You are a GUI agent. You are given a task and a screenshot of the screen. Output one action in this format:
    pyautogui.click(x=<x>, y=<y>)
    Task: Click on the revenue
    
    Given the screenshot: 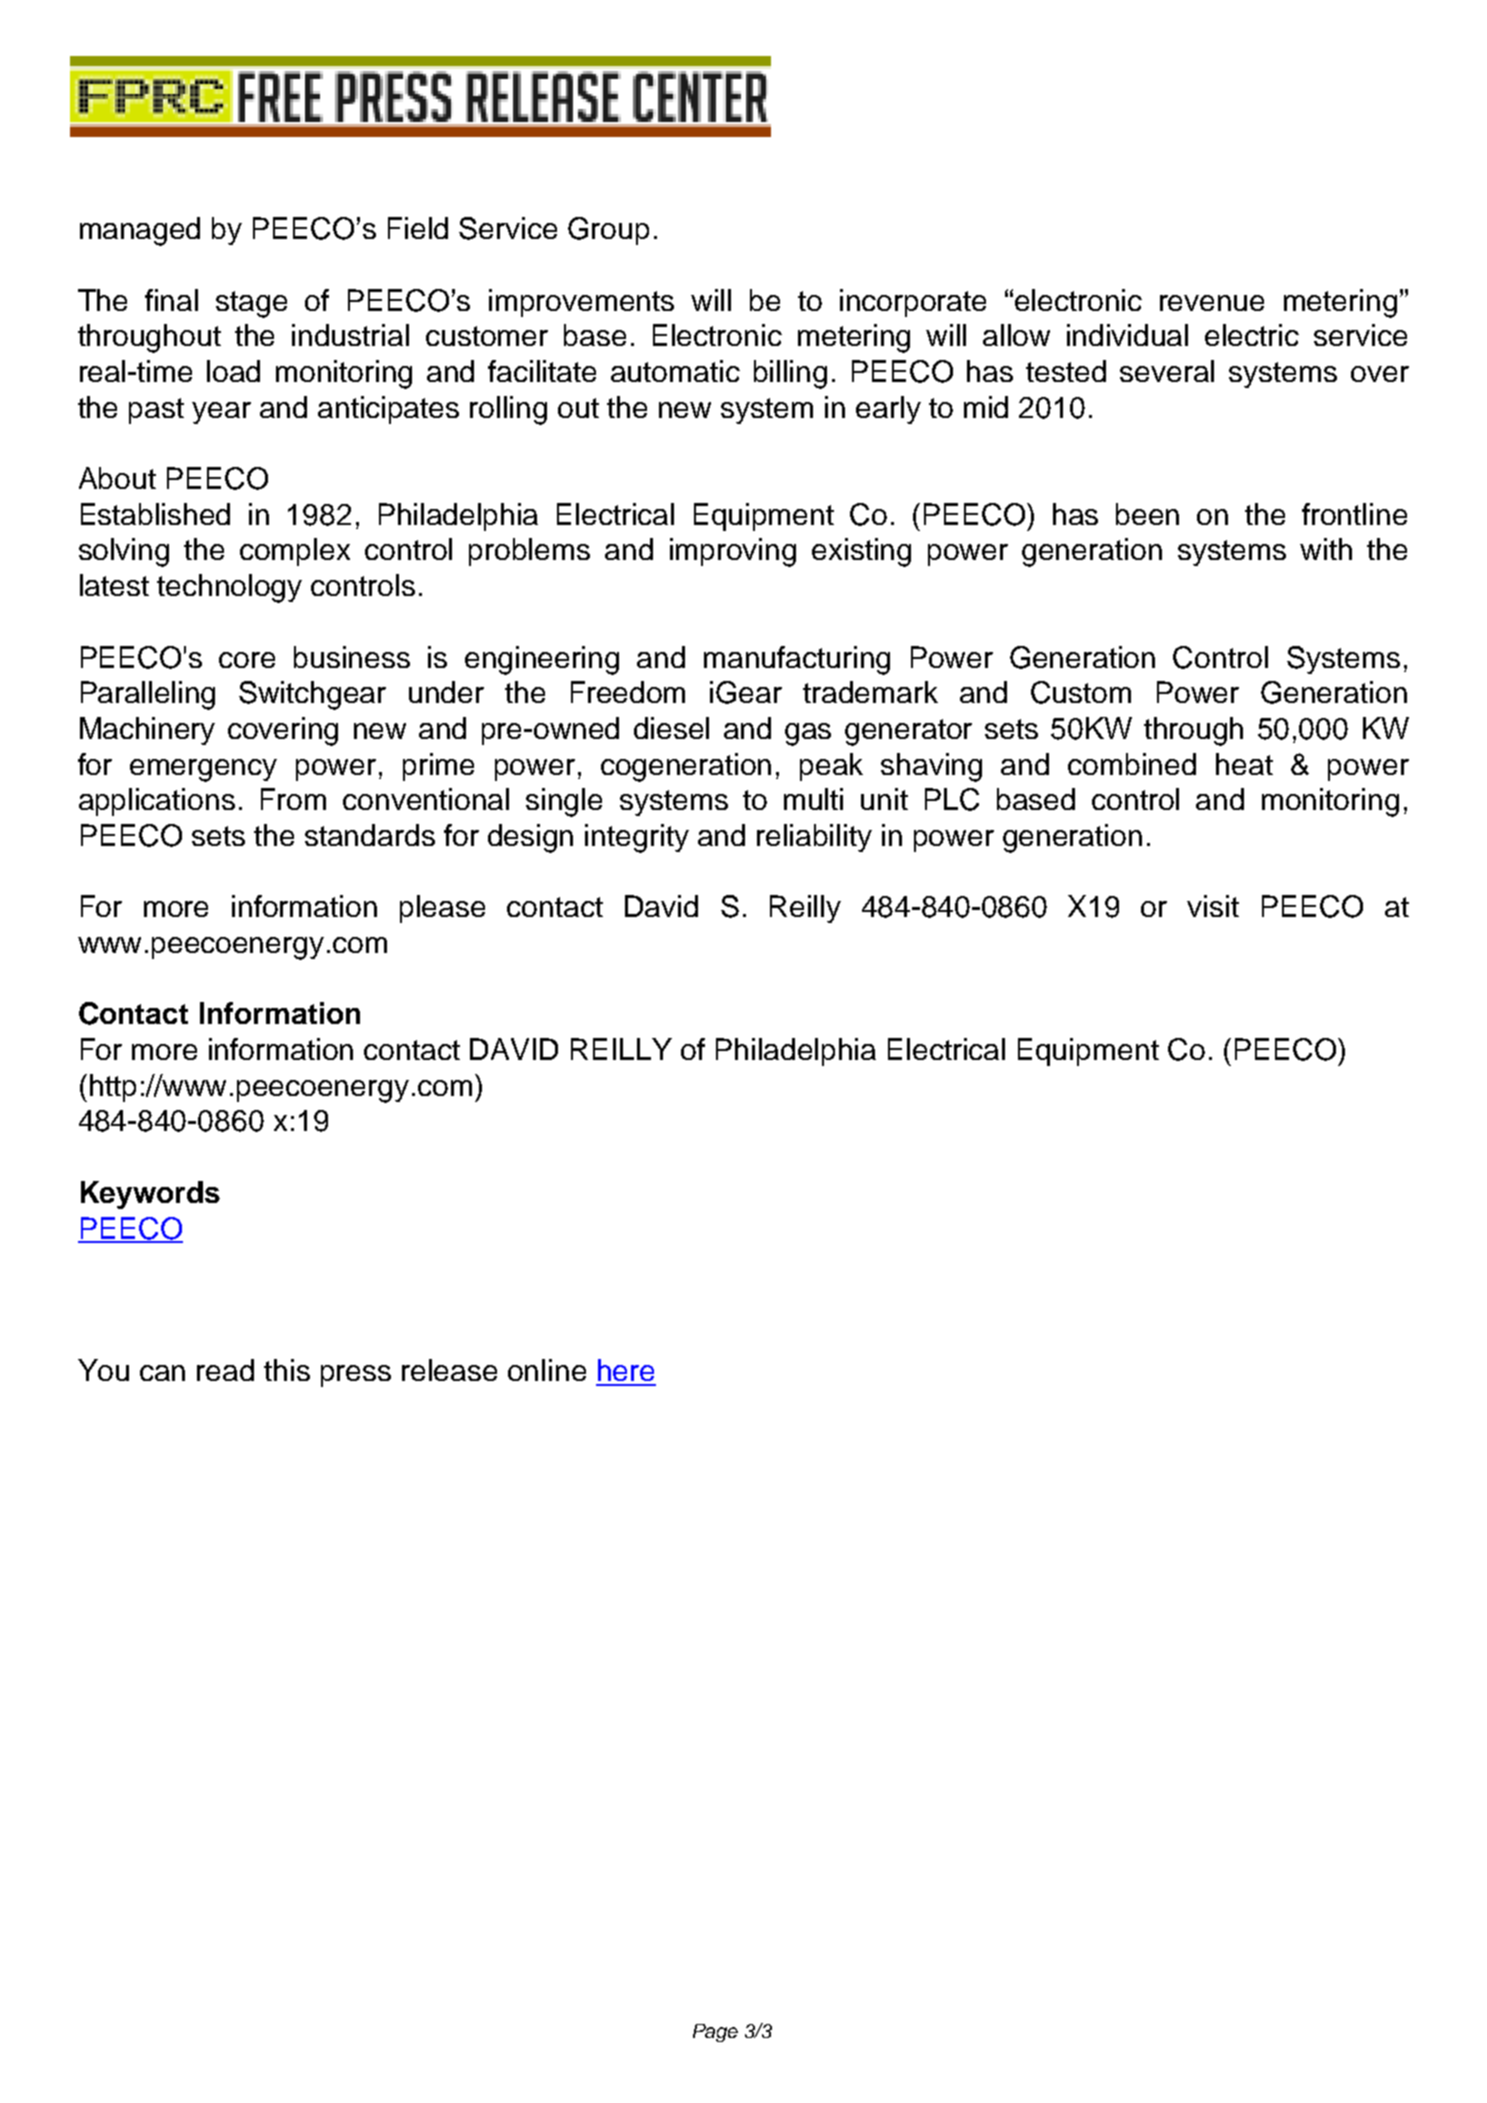 What is the action you would take?
    pyautogui.click(x=1212, y=303)
